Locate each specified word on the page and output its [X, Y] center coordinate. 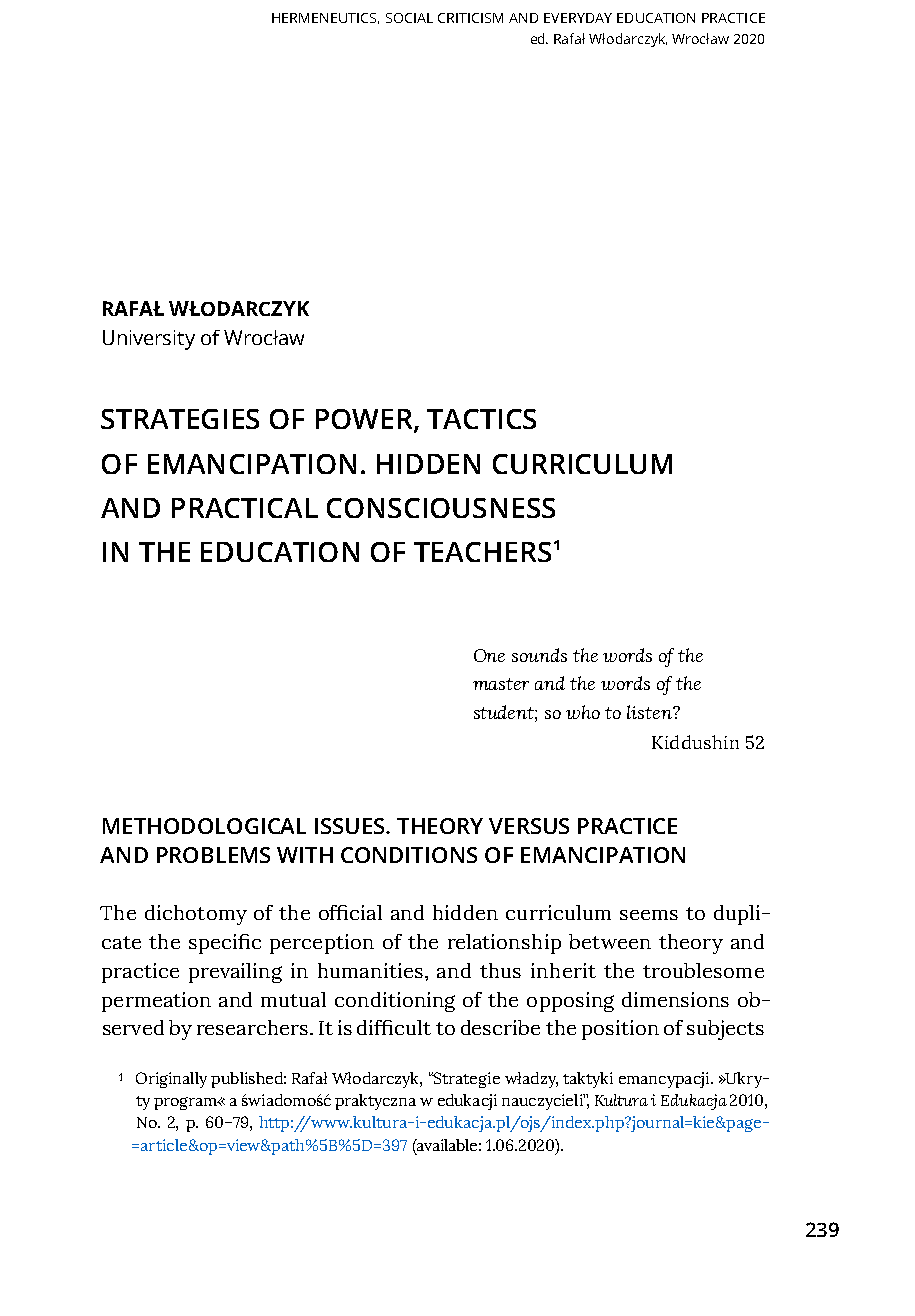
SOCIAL [409, 18]
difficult [394, 1027]
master [501, 684]
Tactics [481, 419]
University [149, 340]
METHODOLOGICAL [204, 826]
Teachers [482, 552]
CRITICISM [470, 18]
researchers [252, 1027]
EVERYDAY [578, 18]
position [620, 1030]
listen [650, 712]
